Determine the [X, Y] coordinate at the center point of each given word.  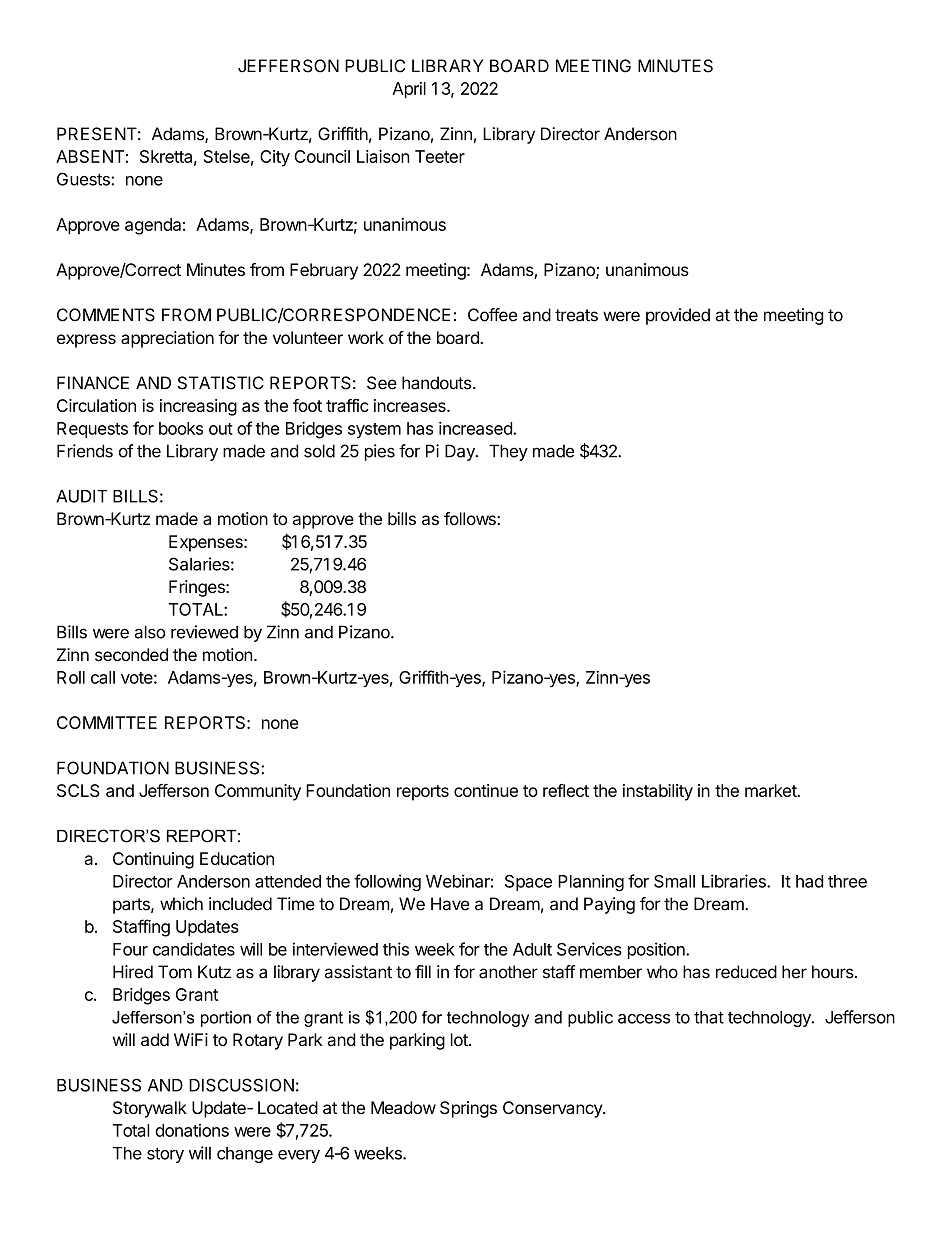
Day [461, 452]
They [508, 452]
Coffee [492, 315]
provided [678, 316]
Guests [84, 179]
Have [450, 904]
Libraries [735, 881]
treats [576, 315]
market [771, 790]
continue [486, 790]
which [181, 904]
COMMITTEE [107, 722]
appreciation [167, 339]
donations [192, 1130]
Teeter [440, 156]
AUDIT [81, 496]
